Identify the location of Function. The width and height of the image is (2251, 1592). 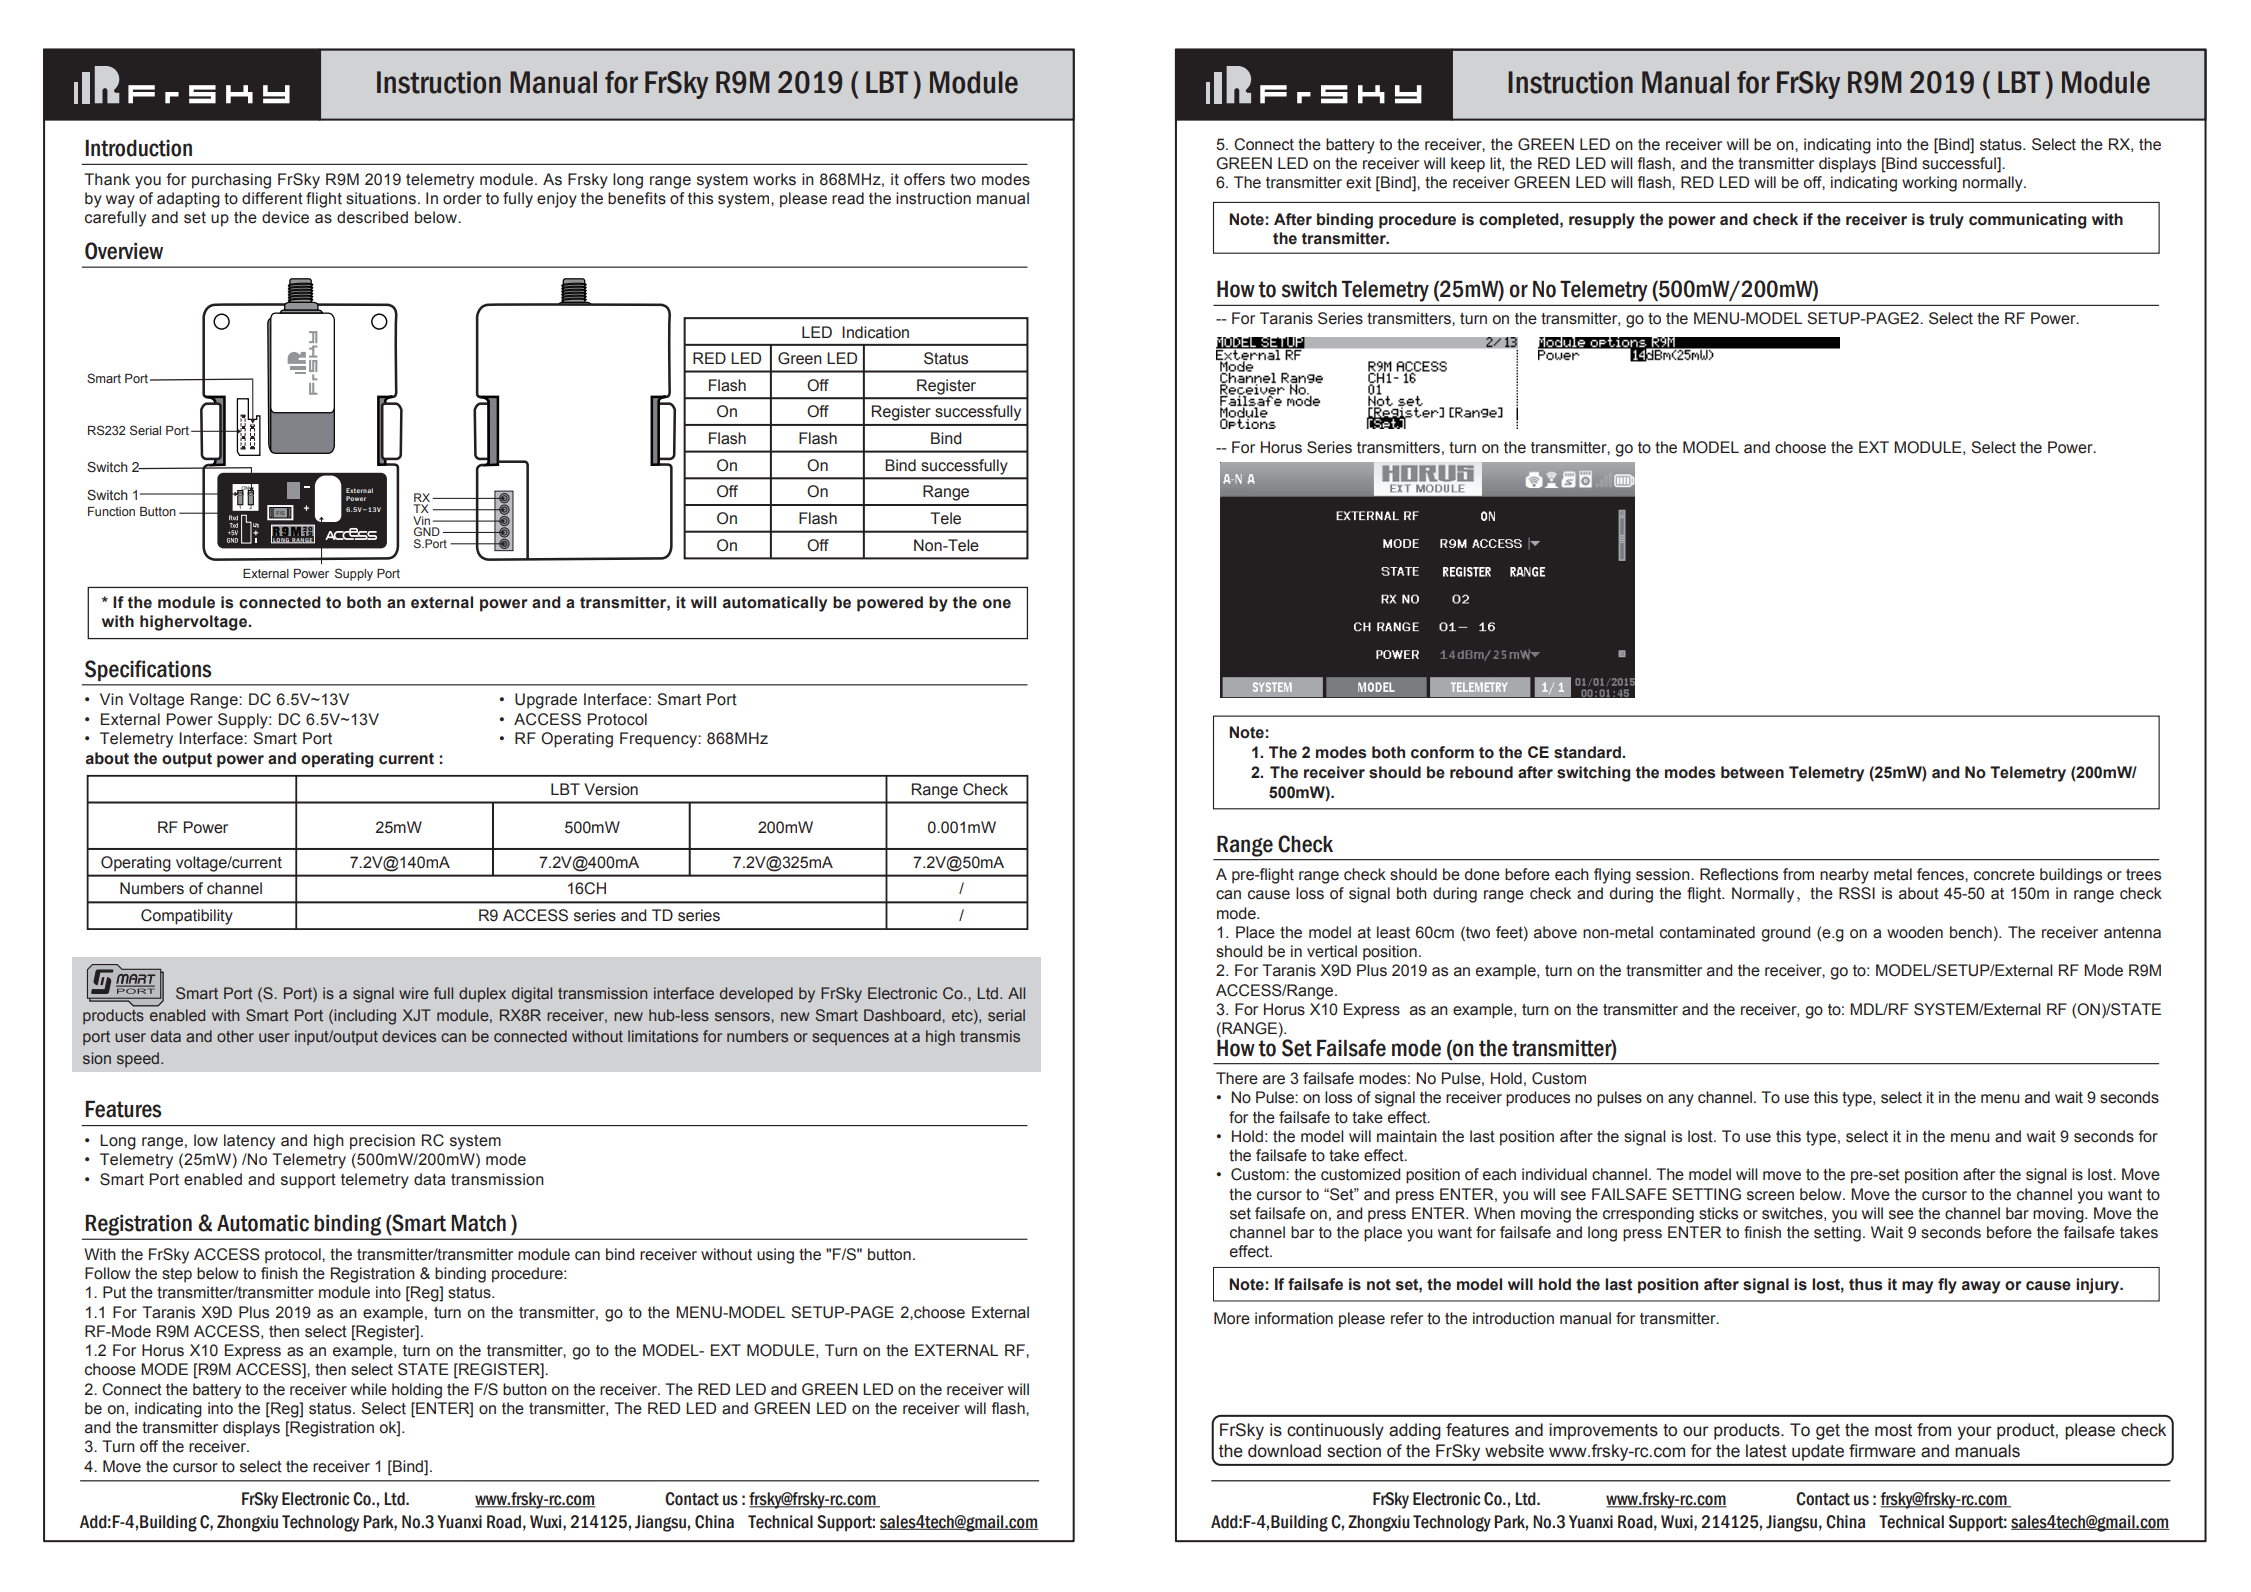
(111, 511).
